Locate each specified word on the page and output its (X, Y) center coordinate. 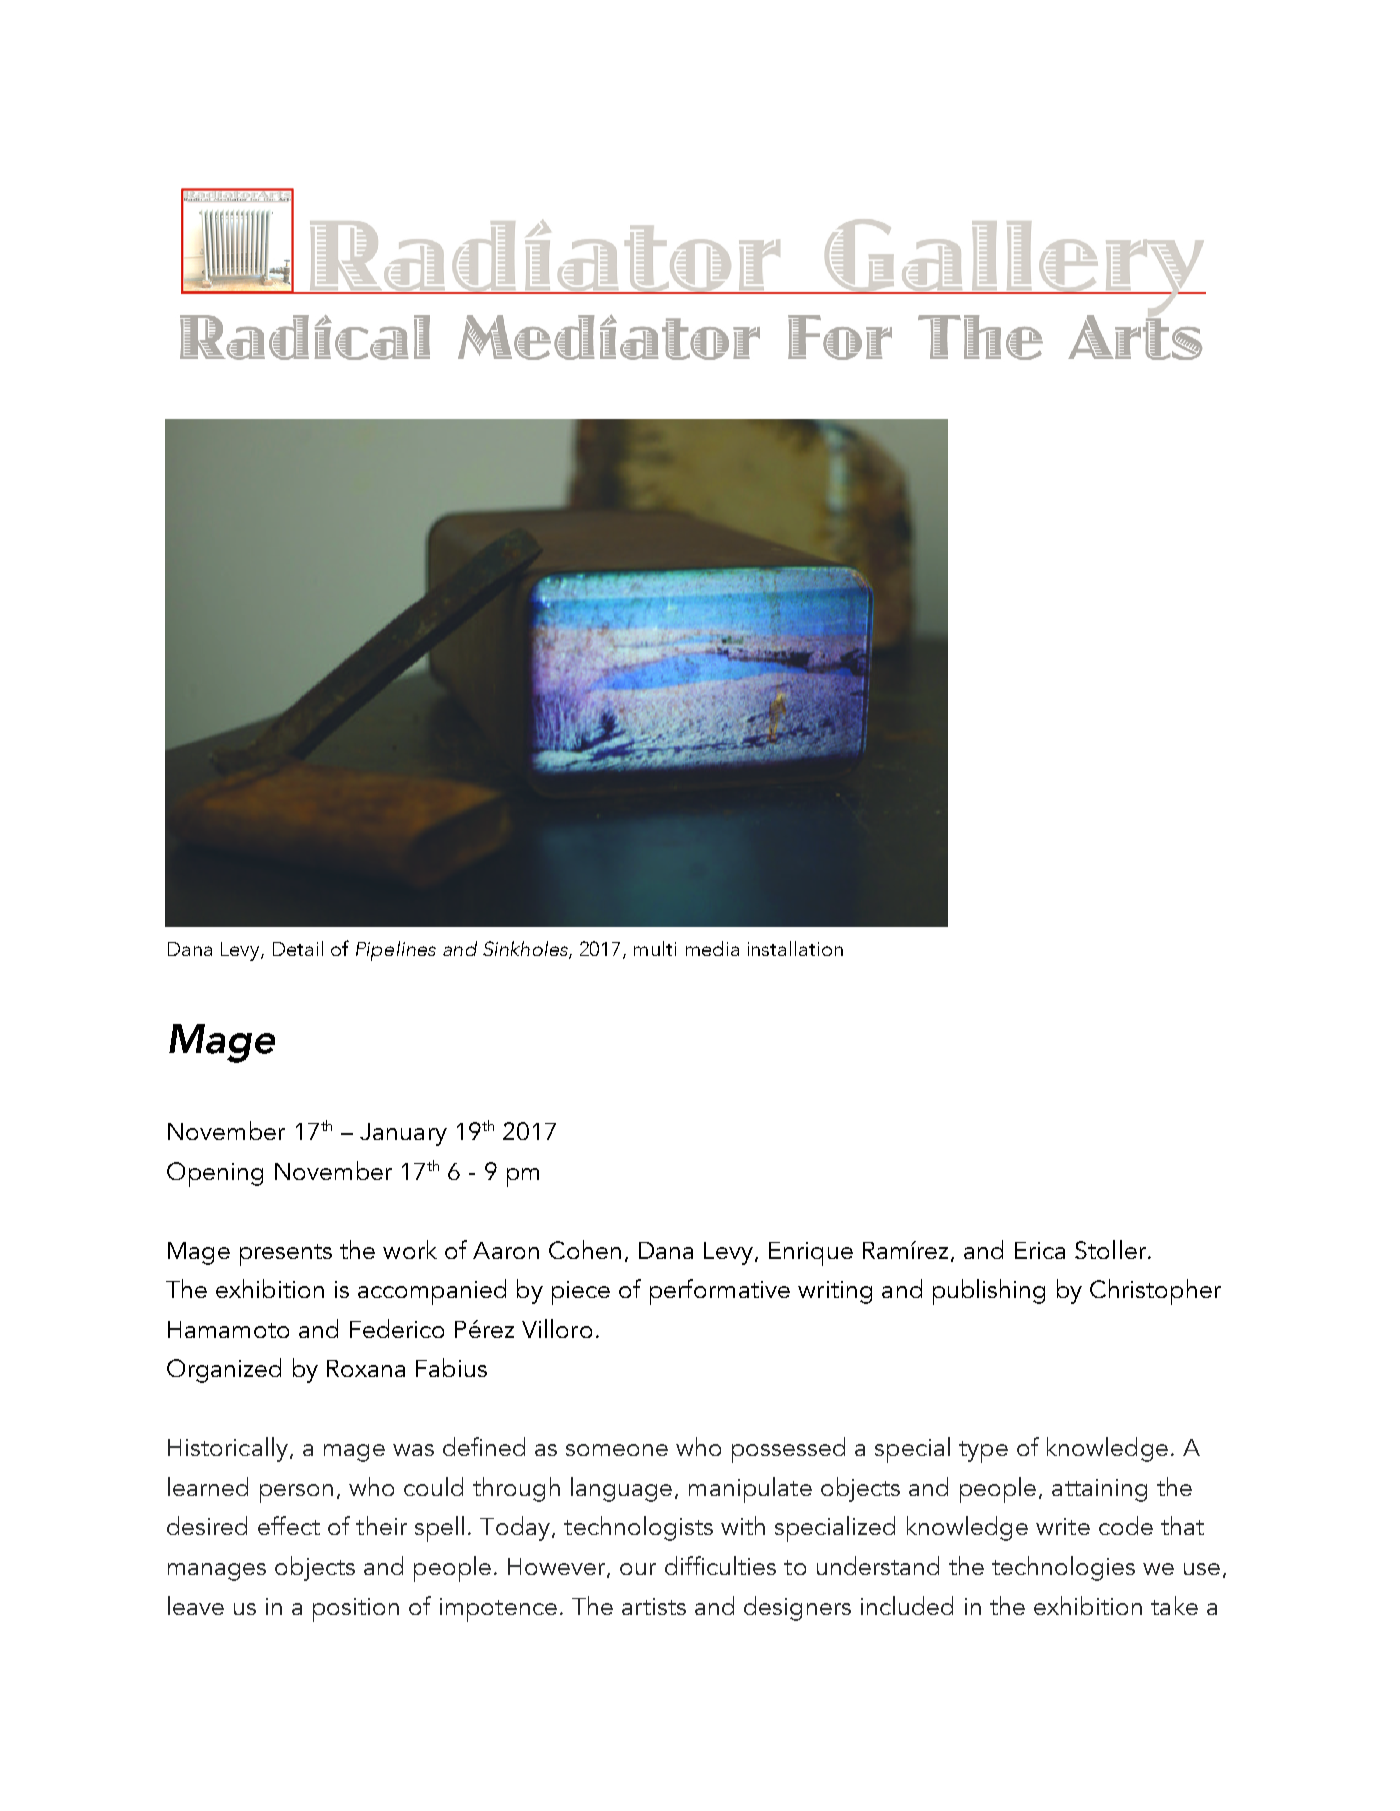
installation (795, 948)
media (712, 948)
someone (617, 1450)
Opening (215, 1174)
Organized (224, 1370)
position (356, 1610)
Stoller (1110, 1249)
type (983, 1452)
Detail (298, 948)
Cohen (585, 1249)
